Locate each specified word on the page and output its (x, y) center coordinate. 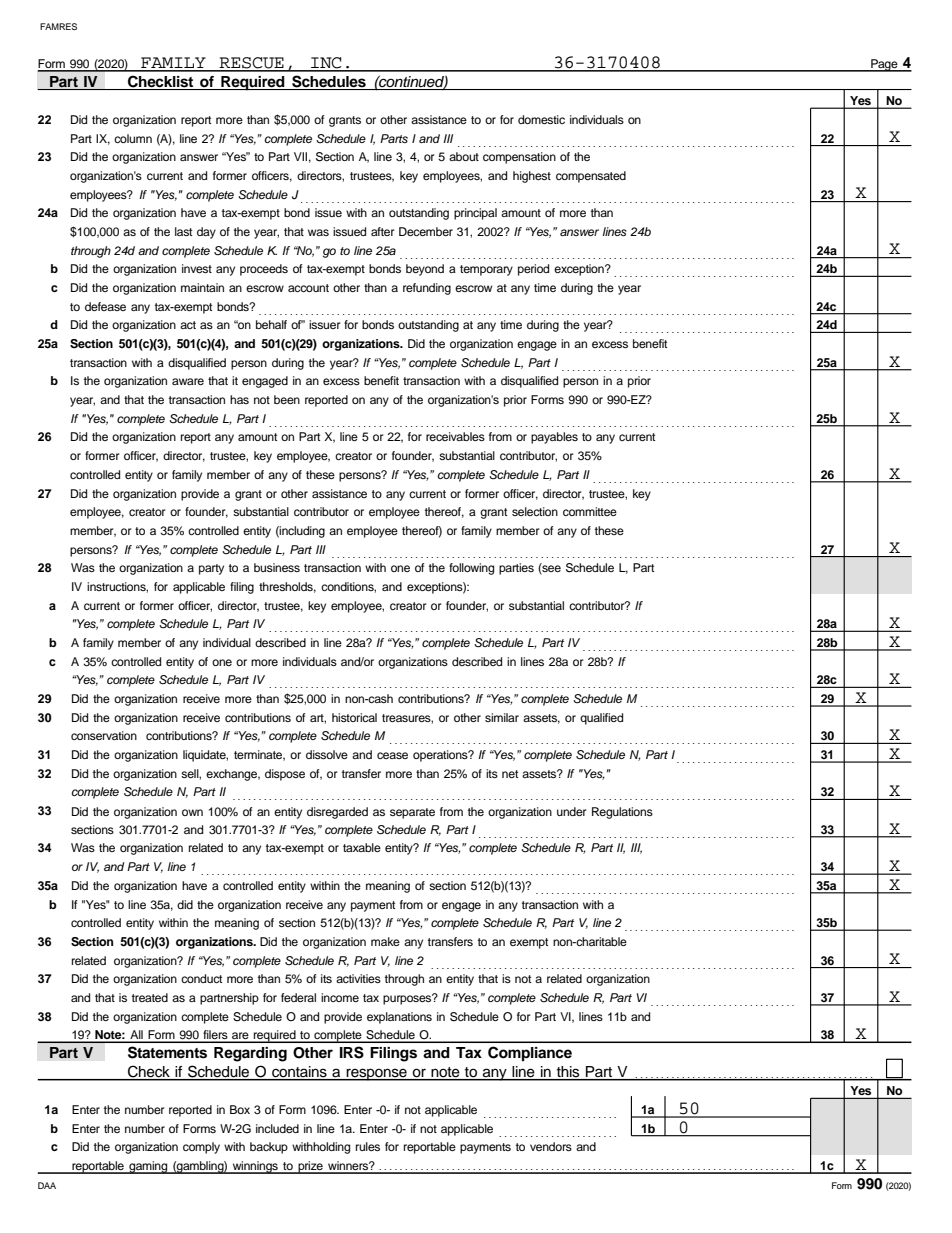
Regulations (622, 813)
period (533, 270)
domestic (541, 119)
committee (590, 511)
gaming (148, 1167)
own (192, 812)
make (385, 941)
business (277, 567)
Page (884, 65)
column (133, 138)
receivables (455, 436)
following (471, 569)
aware (188, 381)
